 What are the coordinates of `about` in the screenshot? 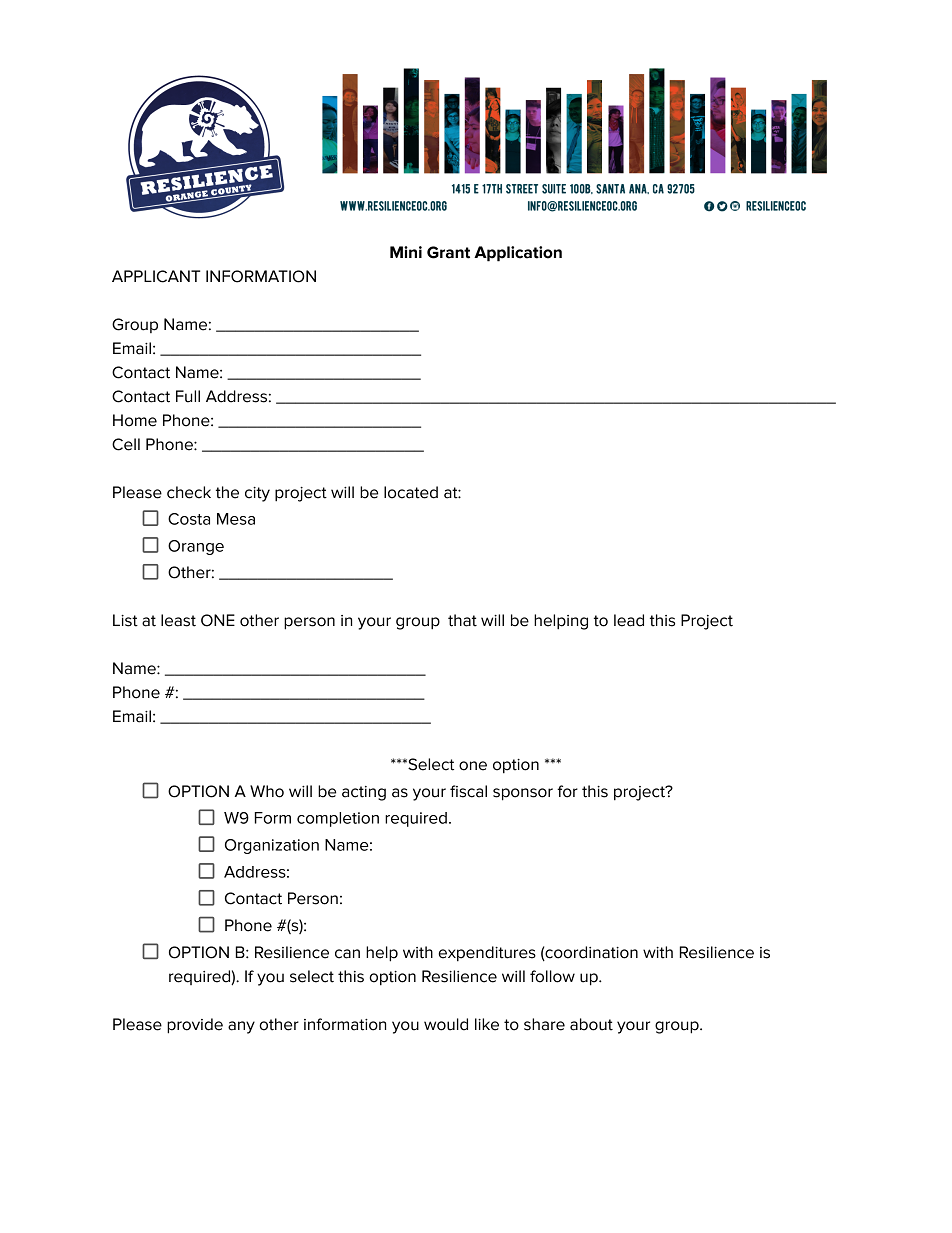 It's located at (591, 1024).
